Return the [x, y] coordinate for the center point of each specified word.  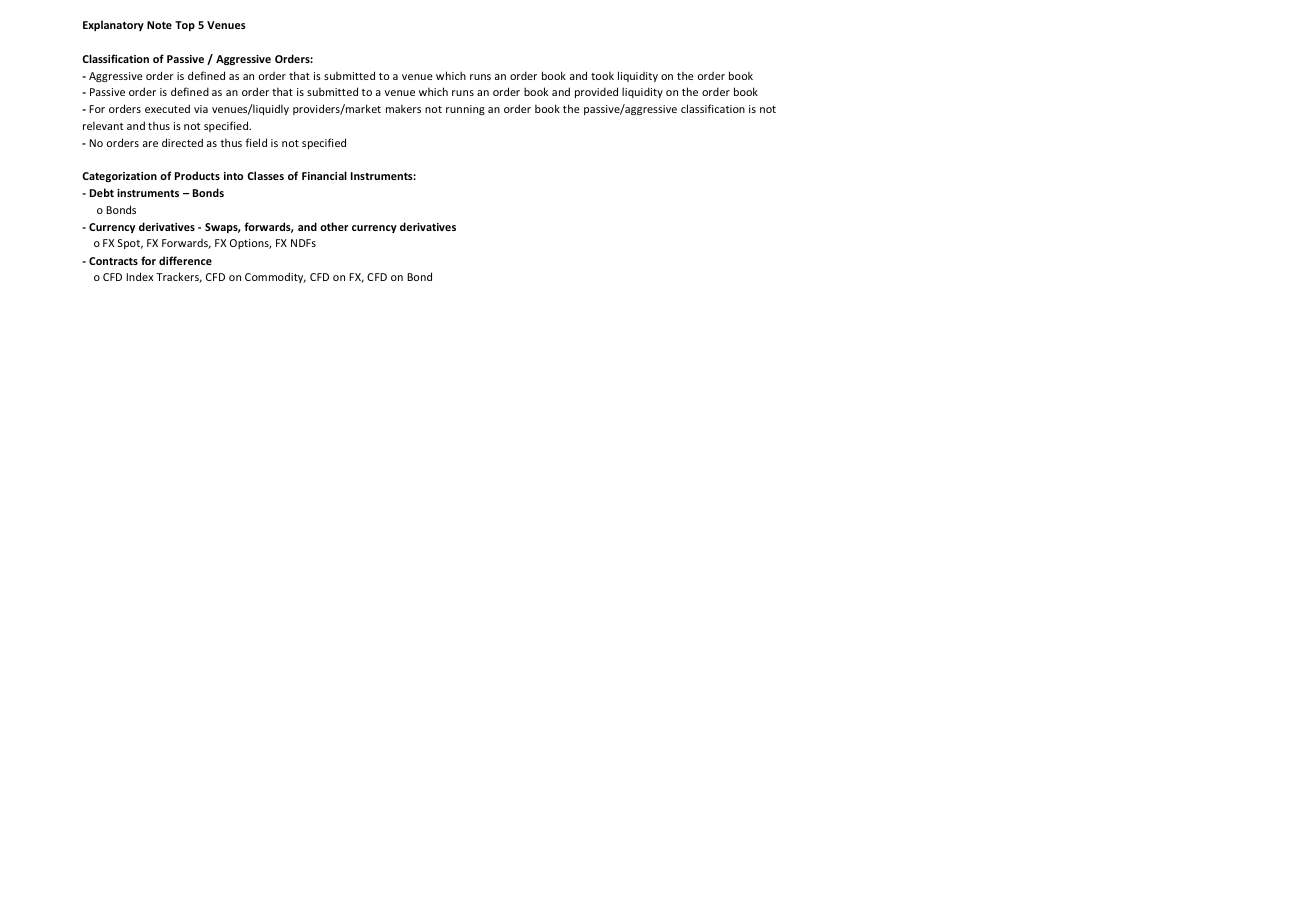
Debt [102, 192]
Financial [324, 175]
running [465, 110]
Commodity [275, 277]
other [334, 226]
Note [159, 25]
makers [403, 108]
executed [167, 108]
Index [139, 276]
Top [185, 26]
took [602, 75]
